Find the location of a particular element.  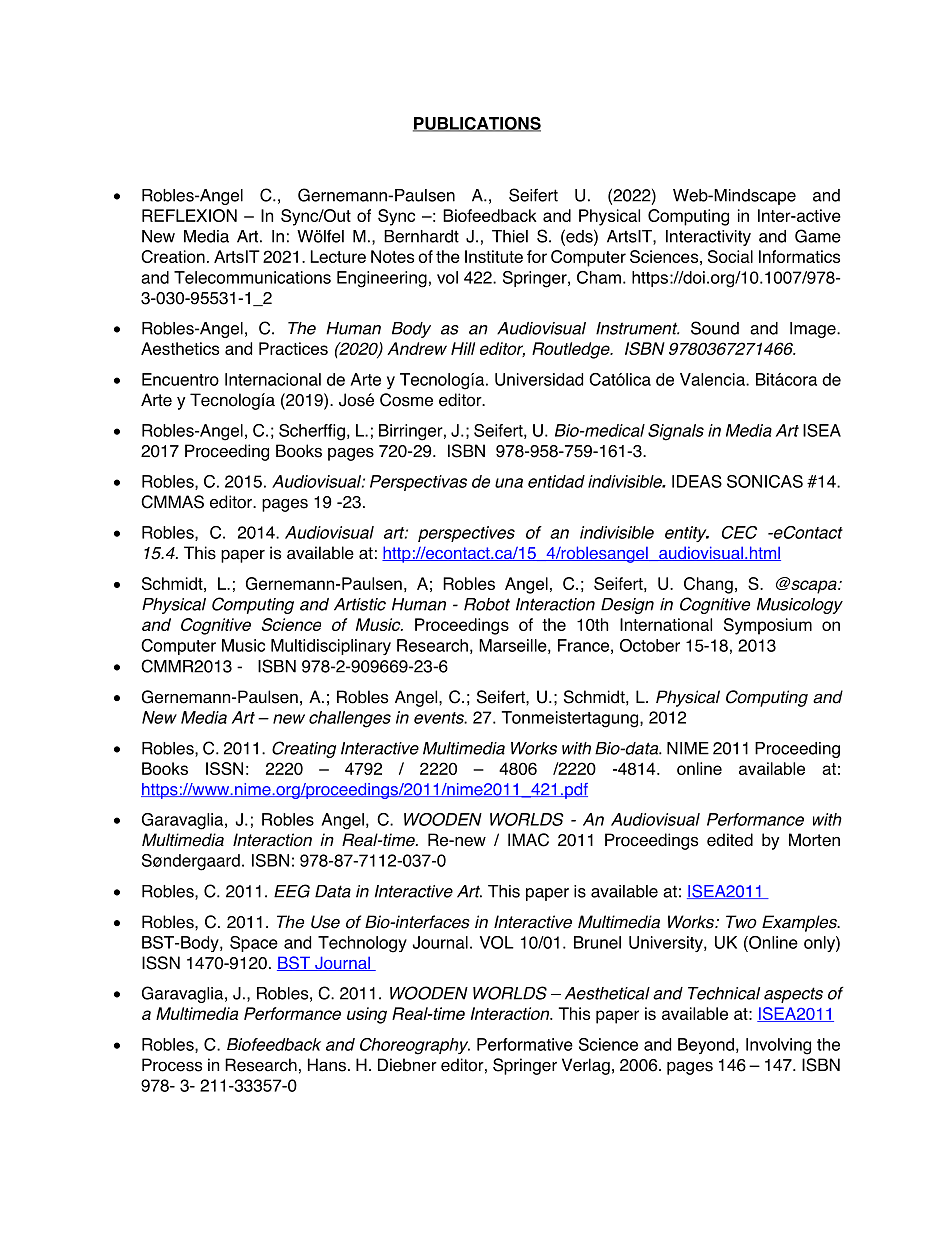

perspectives is located at coordinates (466, 534).
